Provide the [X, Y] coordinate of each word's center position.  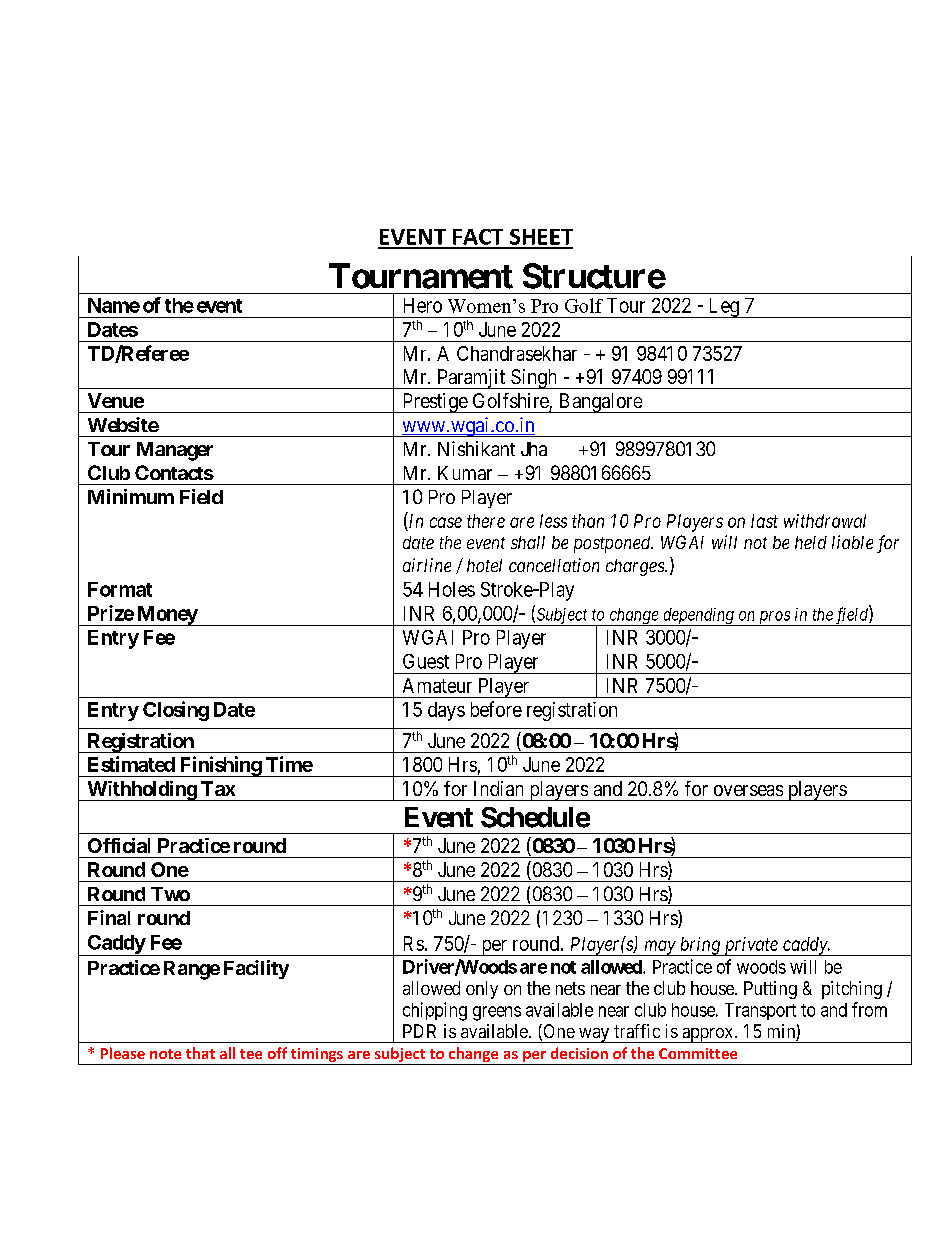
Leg [723, 308]
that [200, 1053]
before [496, 709]
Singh [534, 379]
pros [774, 618]
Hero [423, 305]
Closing [176, 711]
